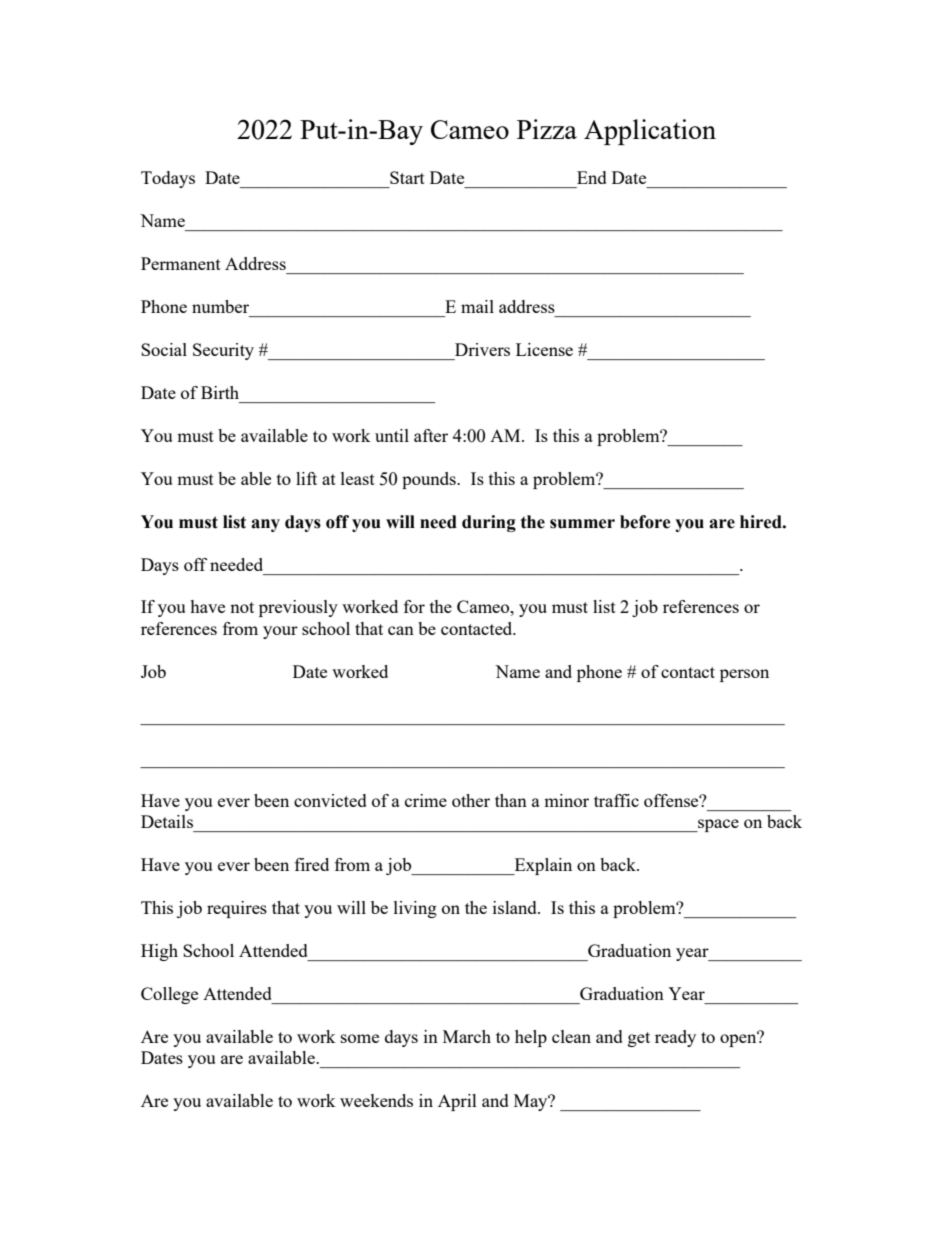 Image resolution: width=952 pixels, height=1233 pixels. I want to click on Application, so click(650, 132).
